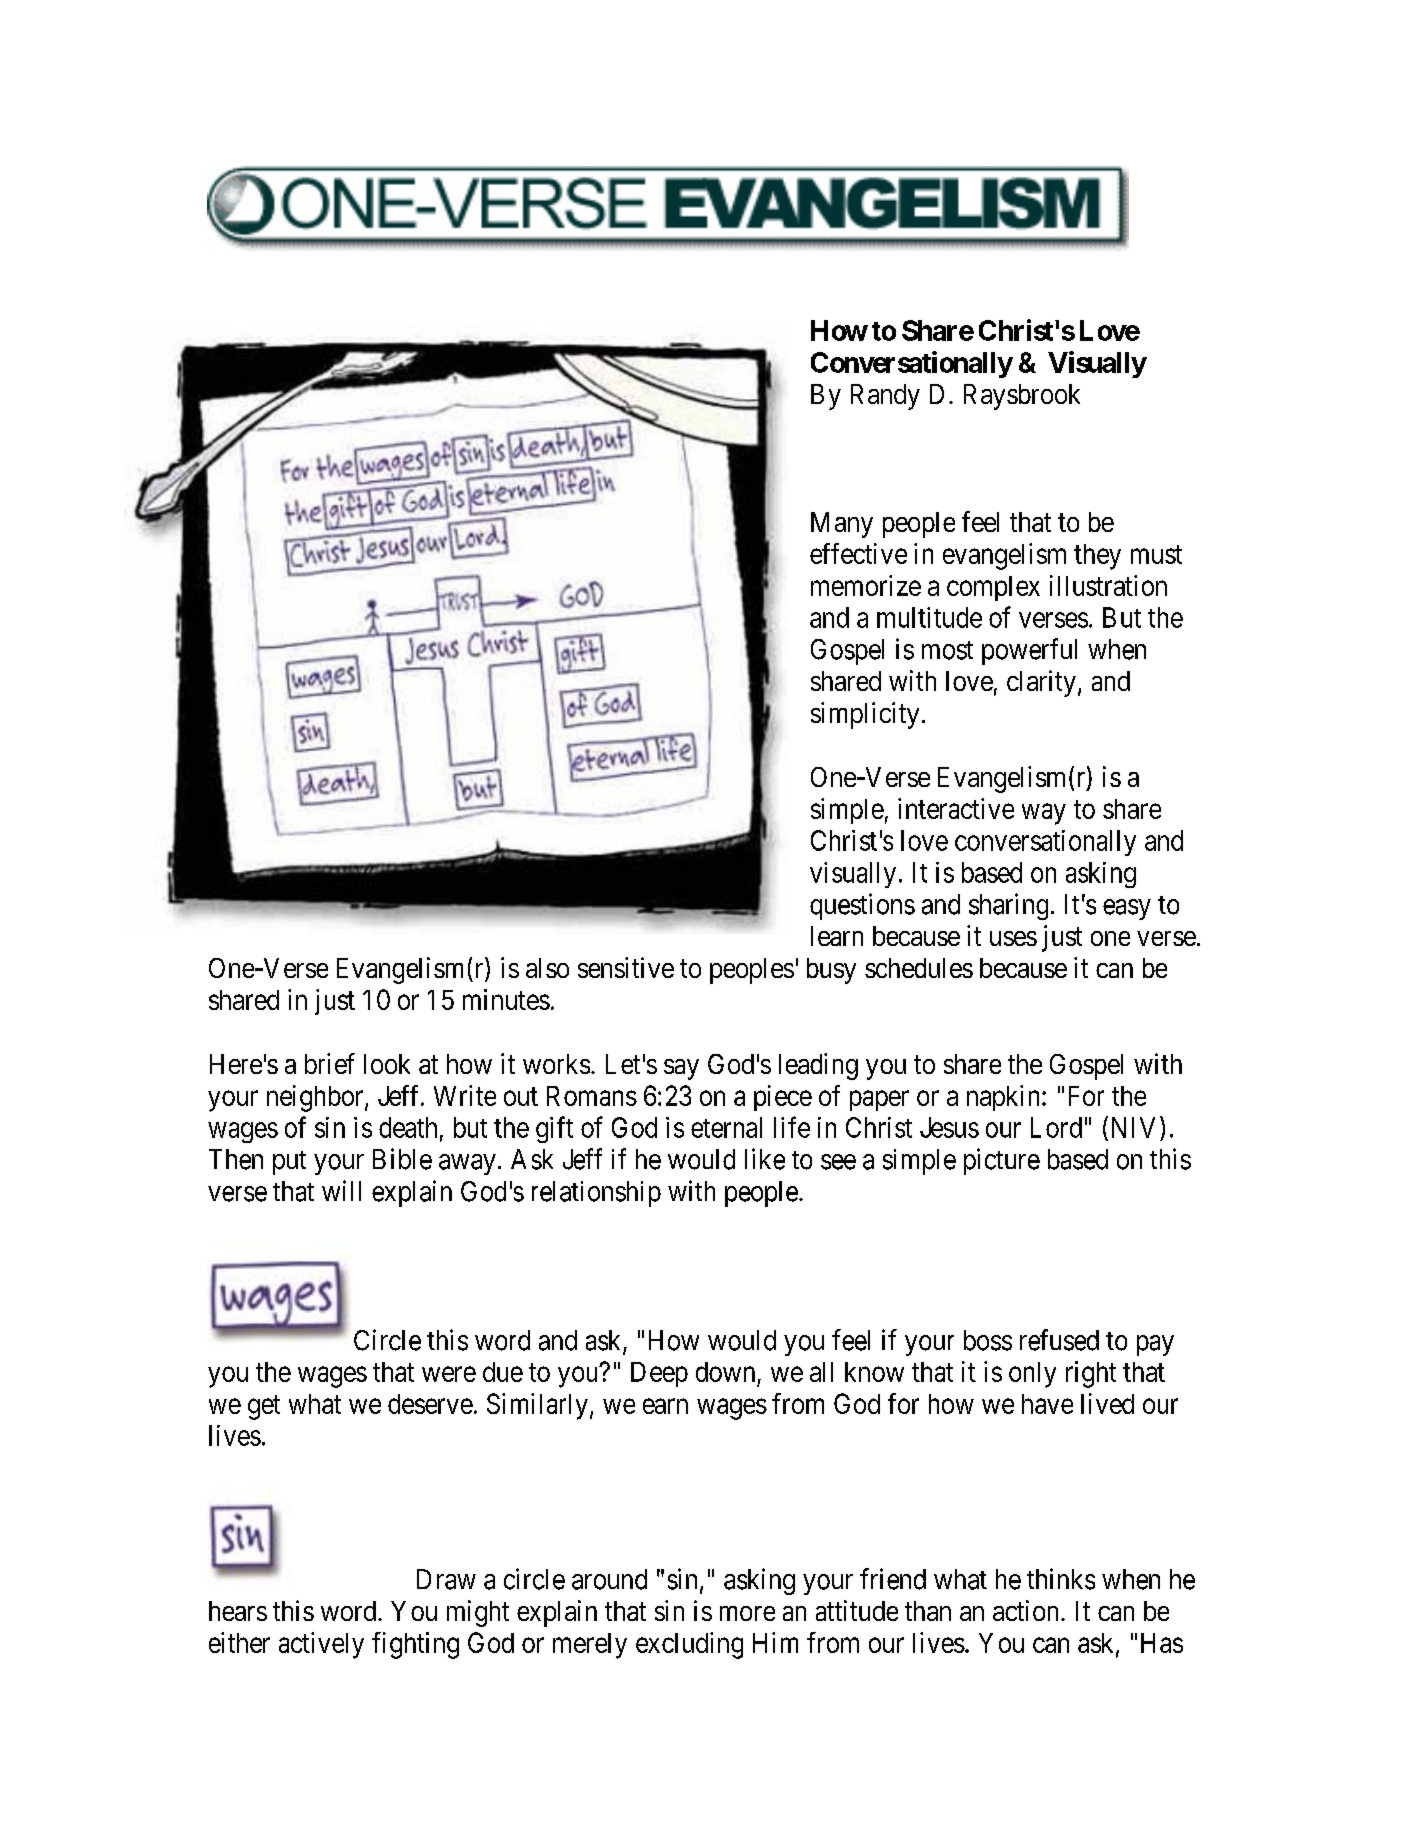 Image resolution: width=1411 pixels, height=1826 pixels. I want to click on Many, so click(842, 525).
